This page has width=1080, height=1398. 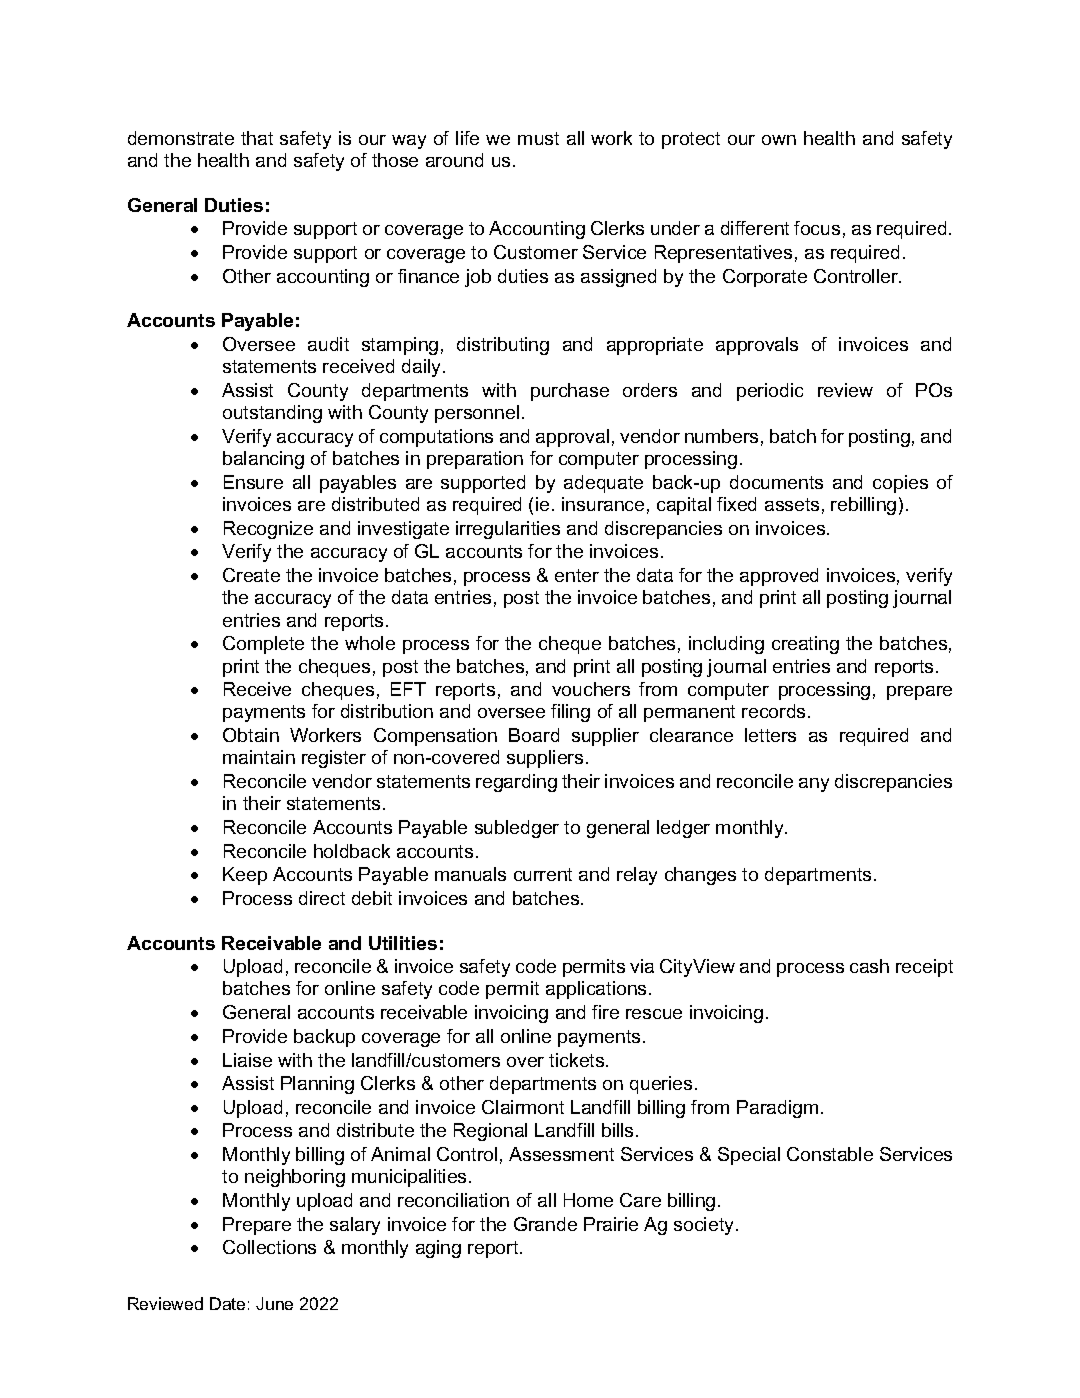 What do you see at coordinates (269, 1247) in the page?
I see `Collections` at bounding box center [269, 1247].
